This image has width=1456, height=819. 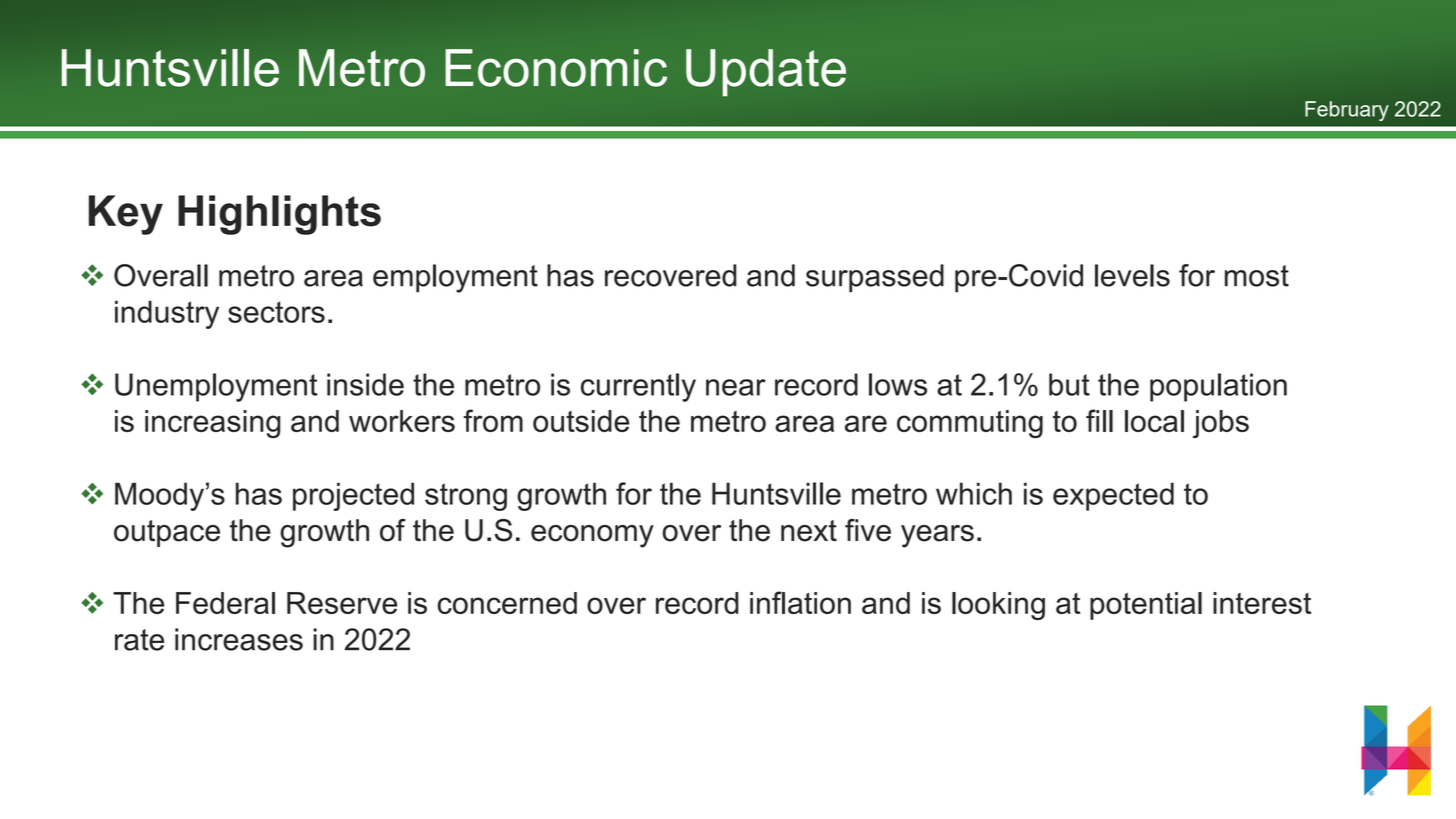 I want to click on currently, so click(x=638, y=387).
